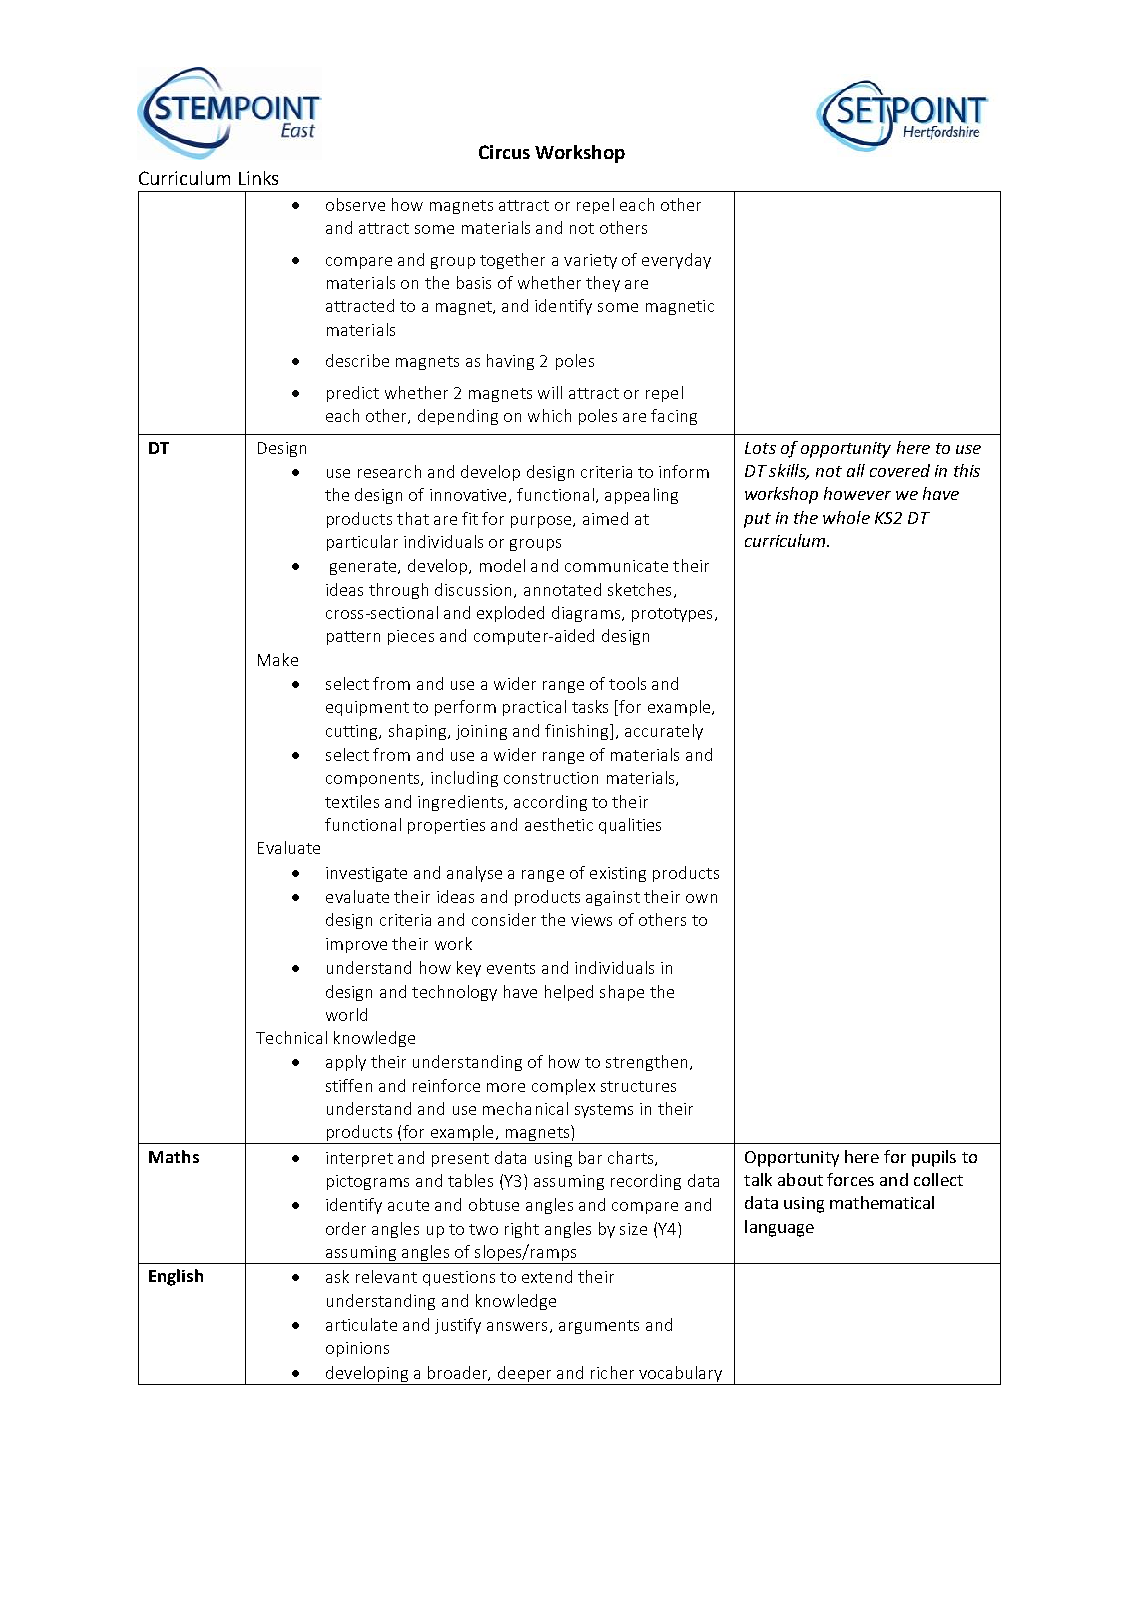  What do you see at coordinates (258, 178) in the screenshot?
I see `Links` at bounding box center [258, 178].
